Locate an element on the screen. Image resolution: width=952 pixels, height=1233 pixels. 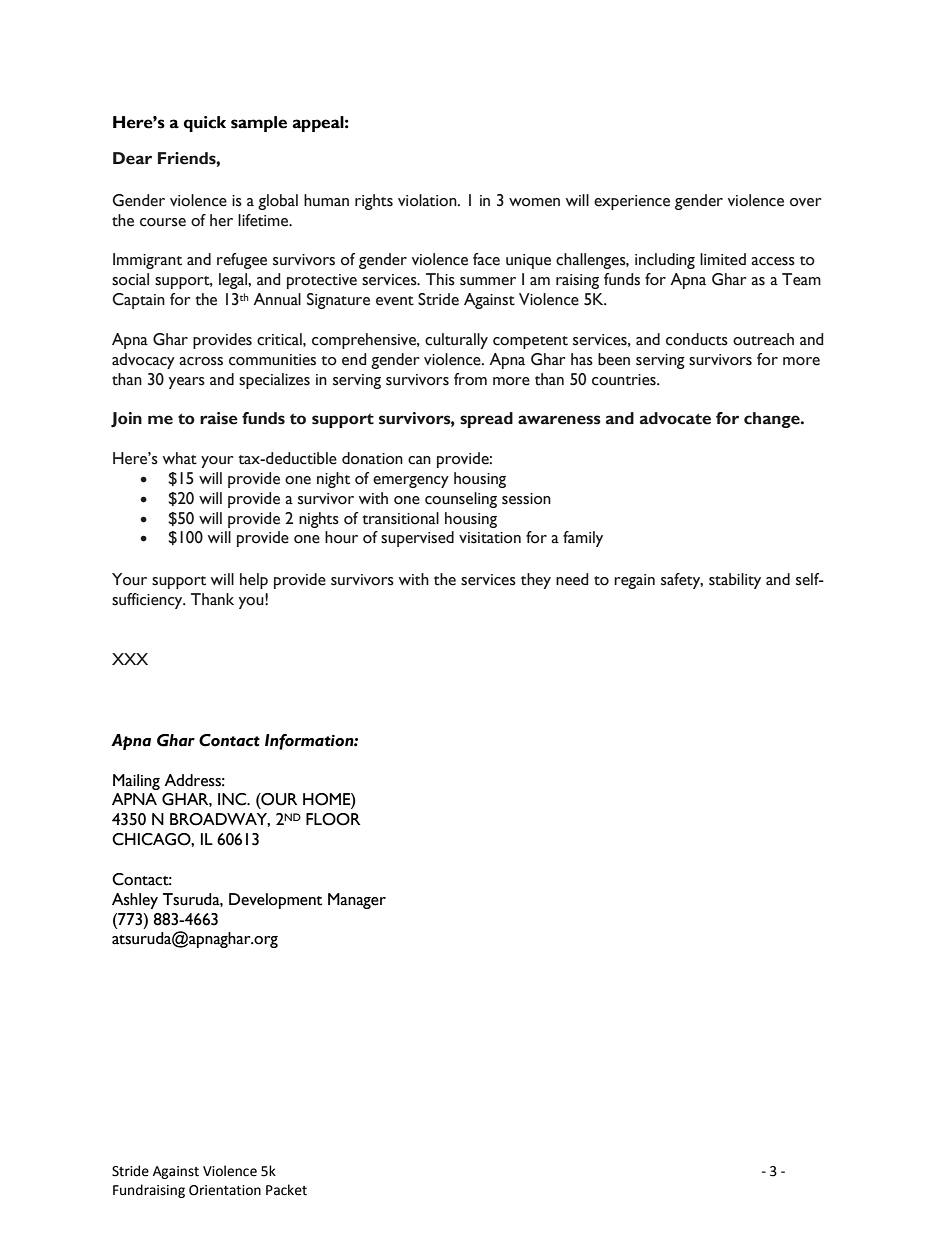
XXX is located at coordinates (130, 659).
